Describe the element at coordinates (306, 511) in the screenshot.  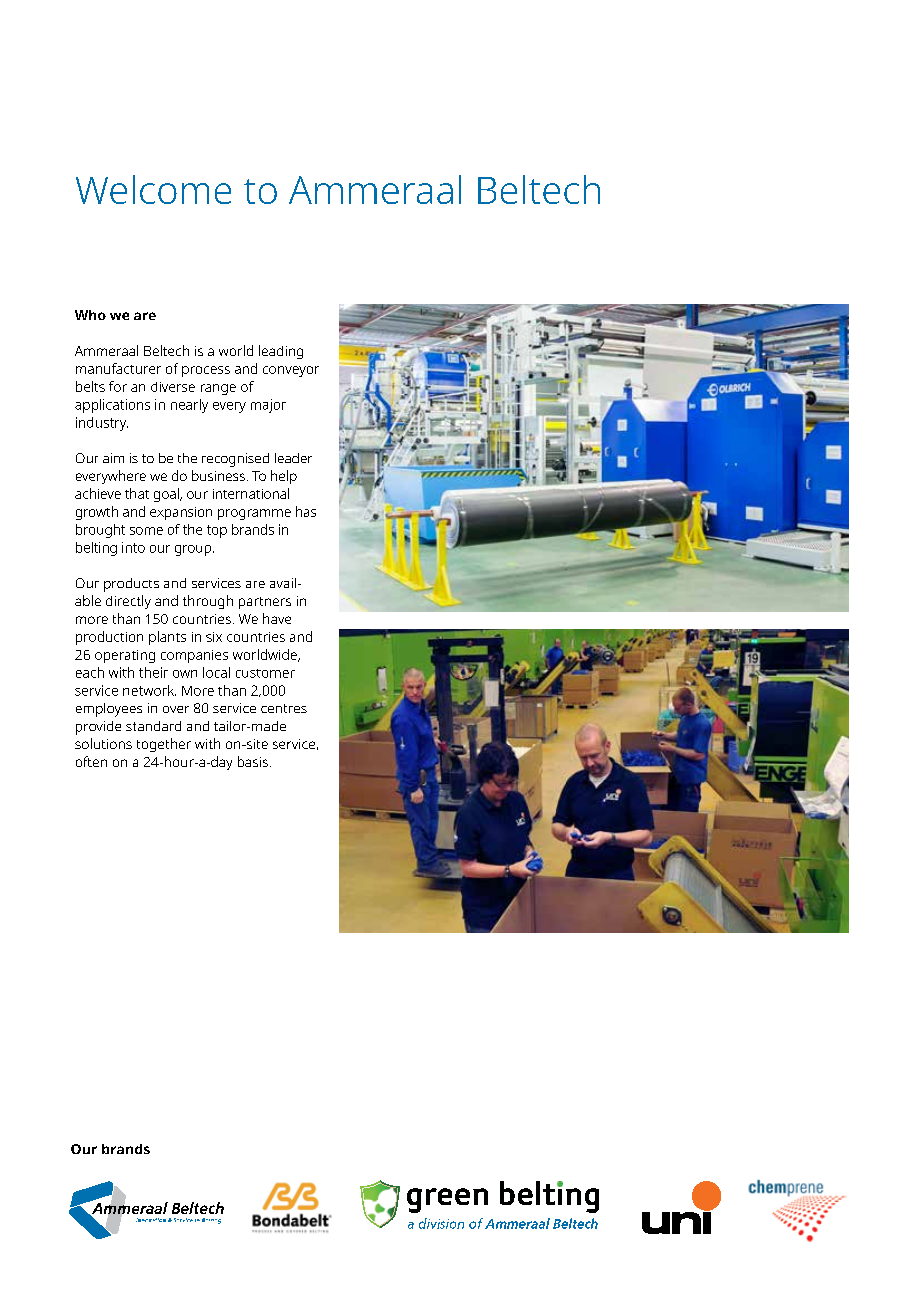
I see `has` at that location.
